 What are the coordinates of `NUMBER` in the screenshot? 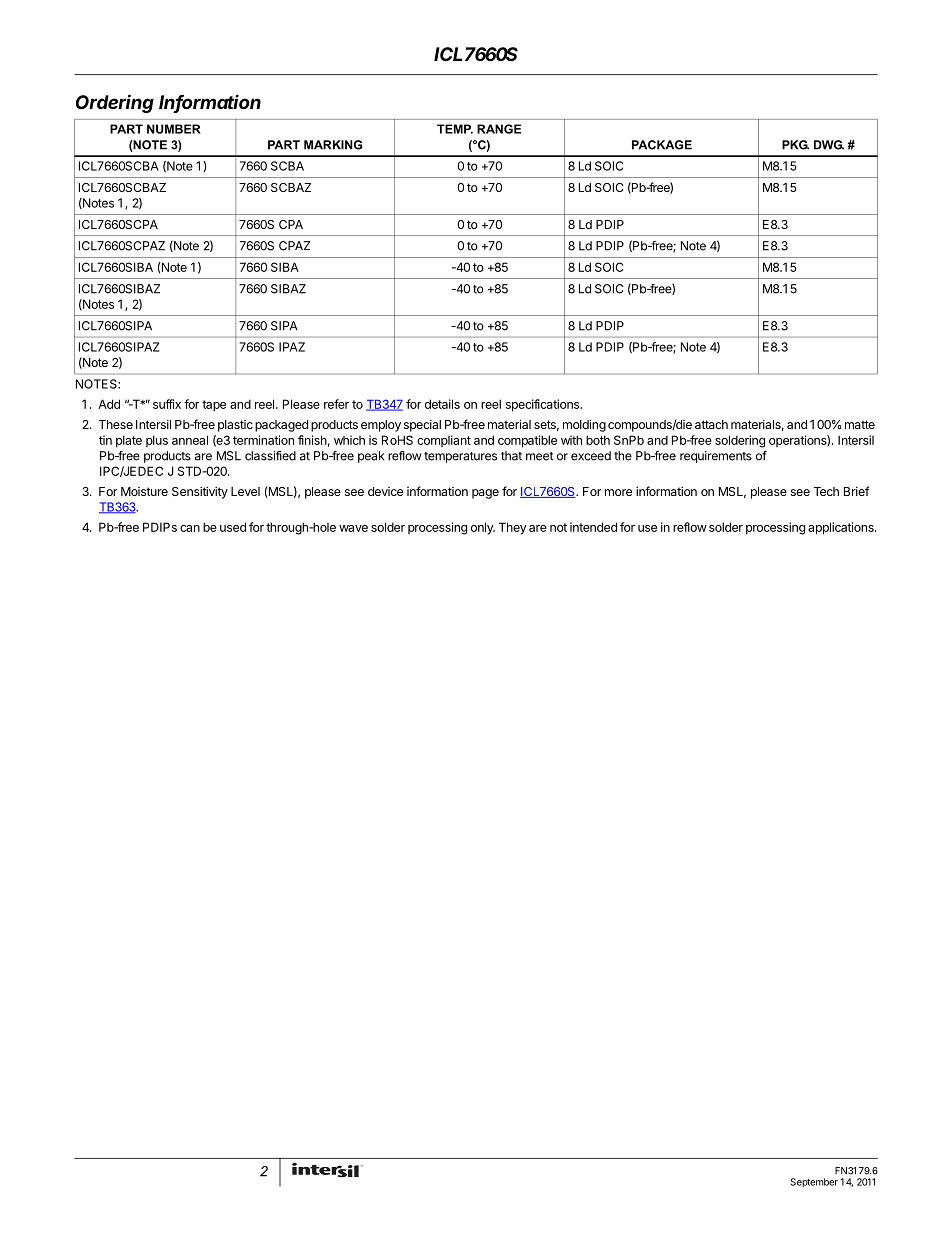 It's located at (174, 129).
